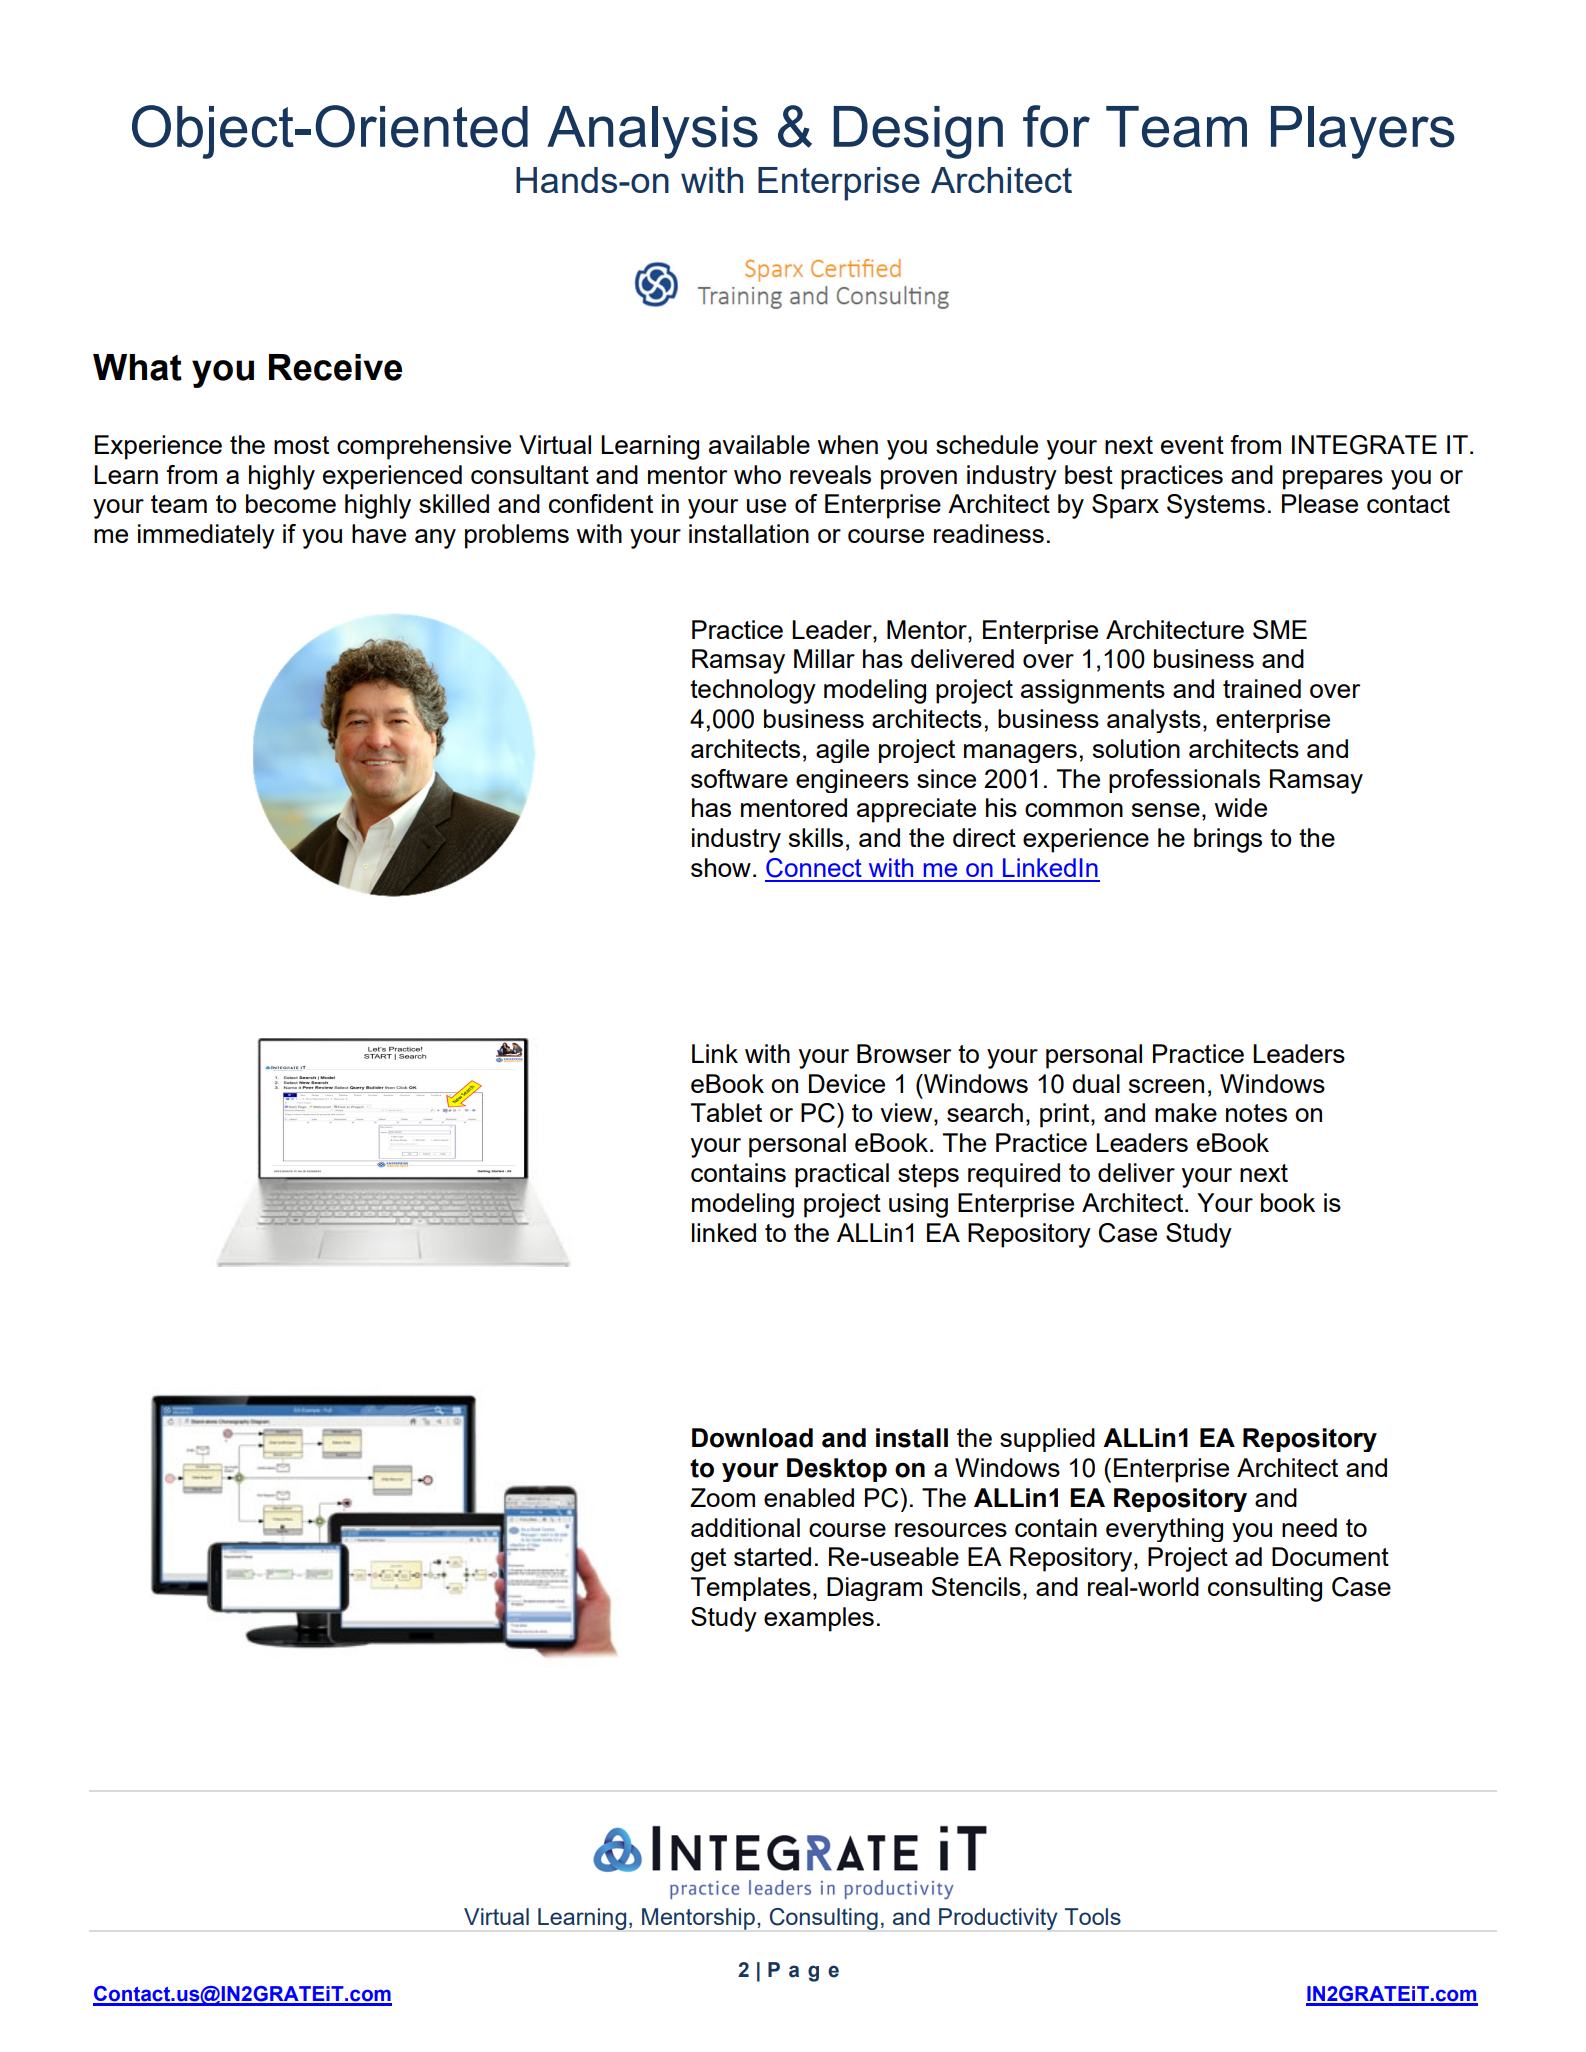 The height and width of the screenshot is (2052, 1586). Describe the element at coordinates (1184, 781) in the screenshot. I see `professionals` at that location.
